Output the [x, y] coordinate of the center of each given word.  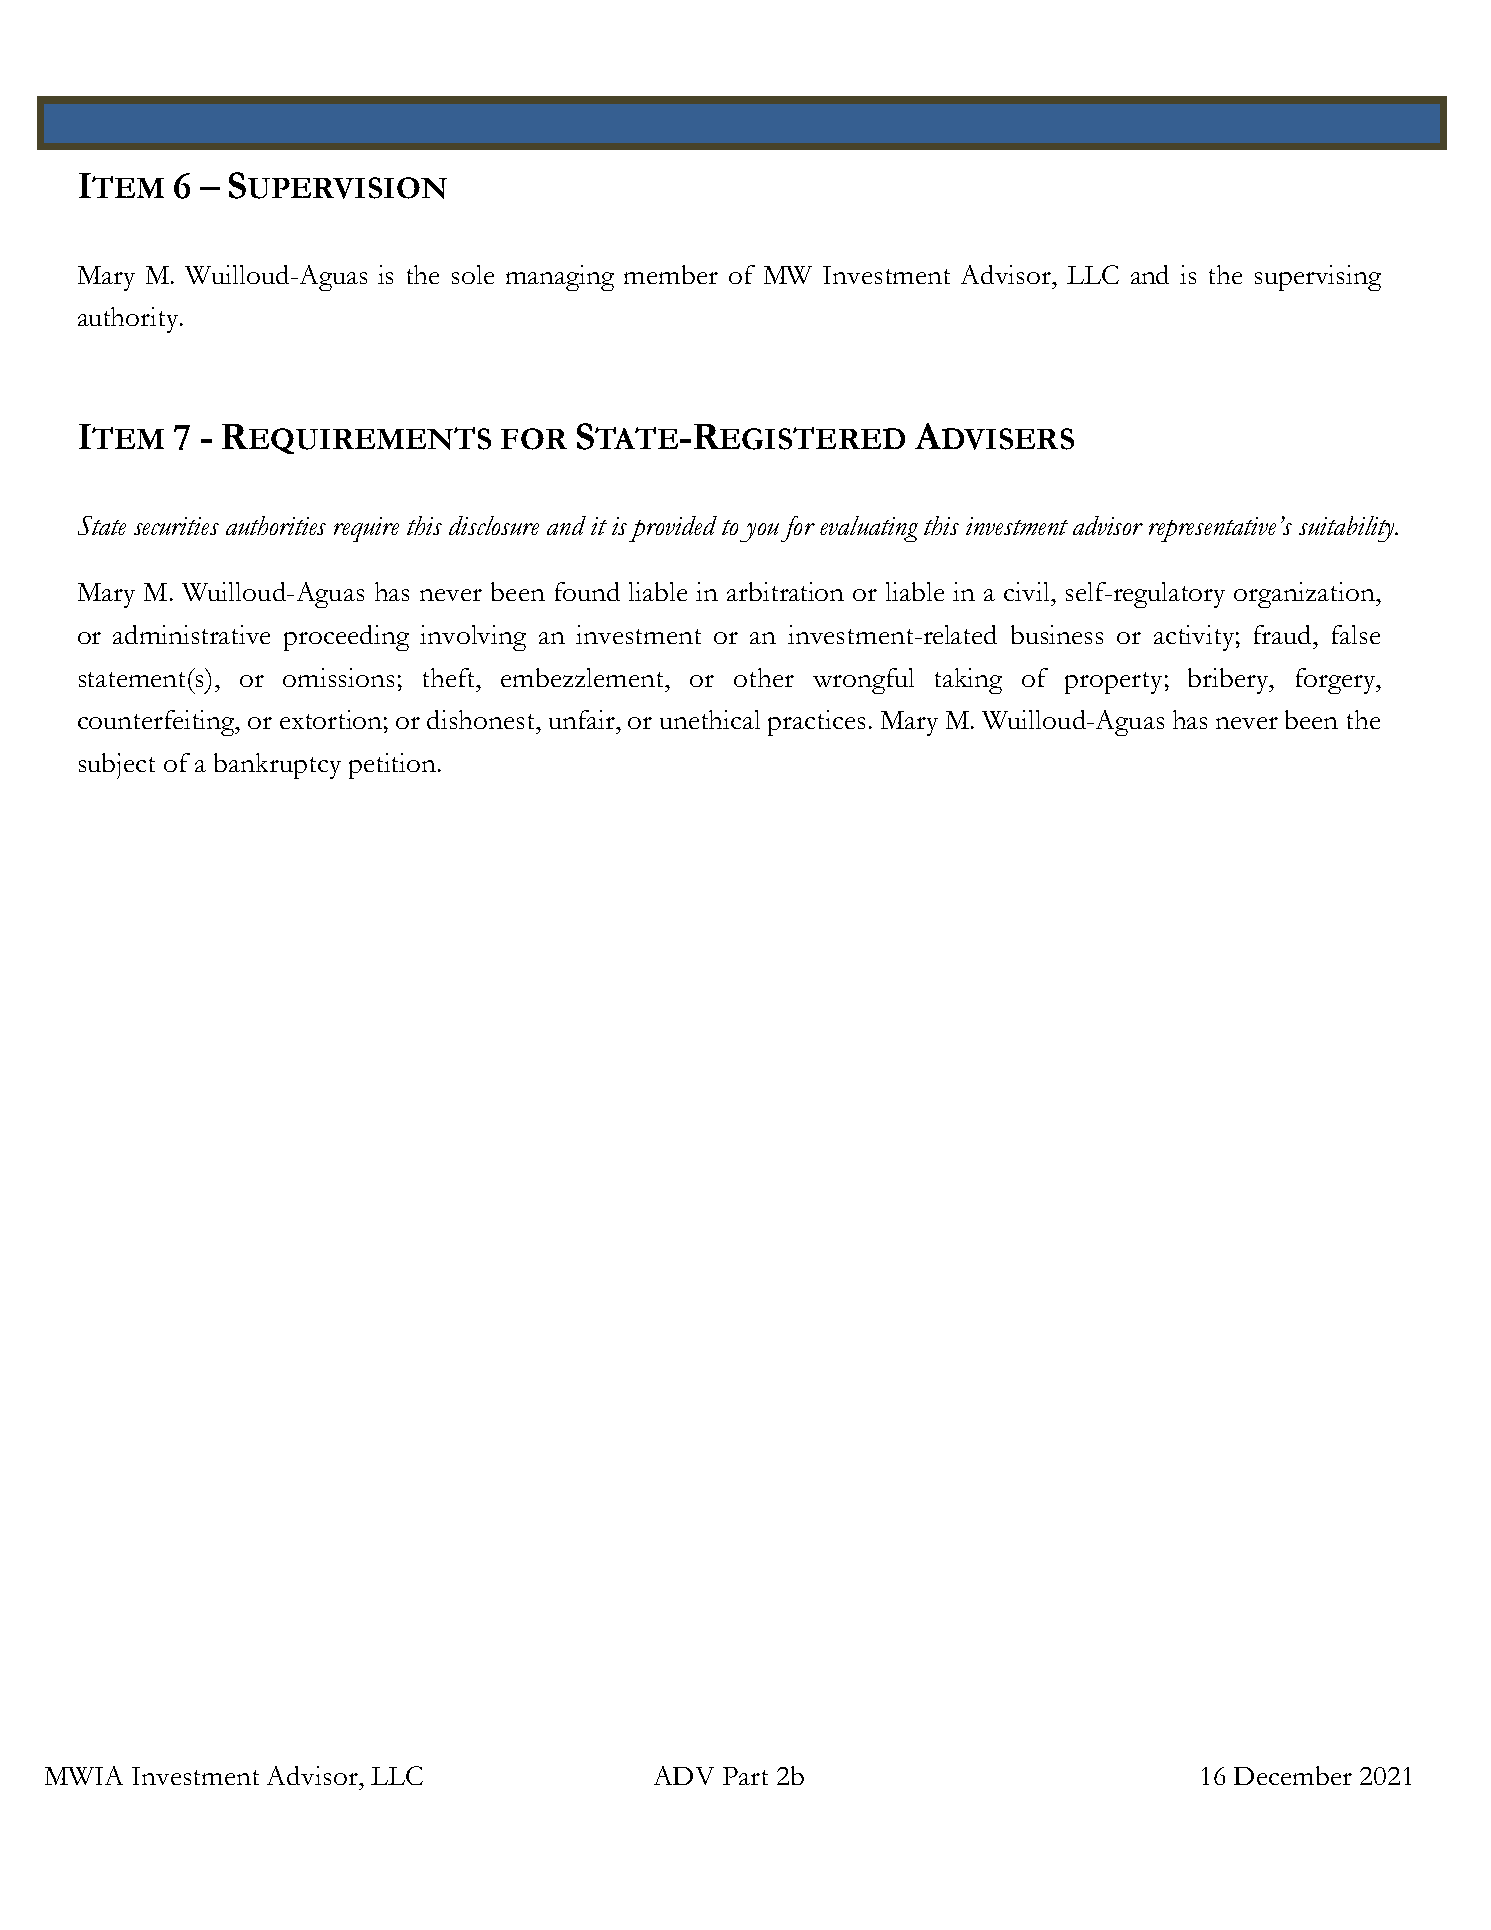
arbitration [785, 591]
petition [392, 766]
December [1293, 1775]
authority [129, 320]
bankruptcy [277, 766]
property [1113, 683]
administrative [191, 634]
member [671, 274]
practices [816, 723]
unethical [710, 719]
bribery [1229, 681]
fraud [1284, 634]
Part [745, 1776]
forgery [1337, 681]
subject [117, 766]
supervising [1318, 278]
